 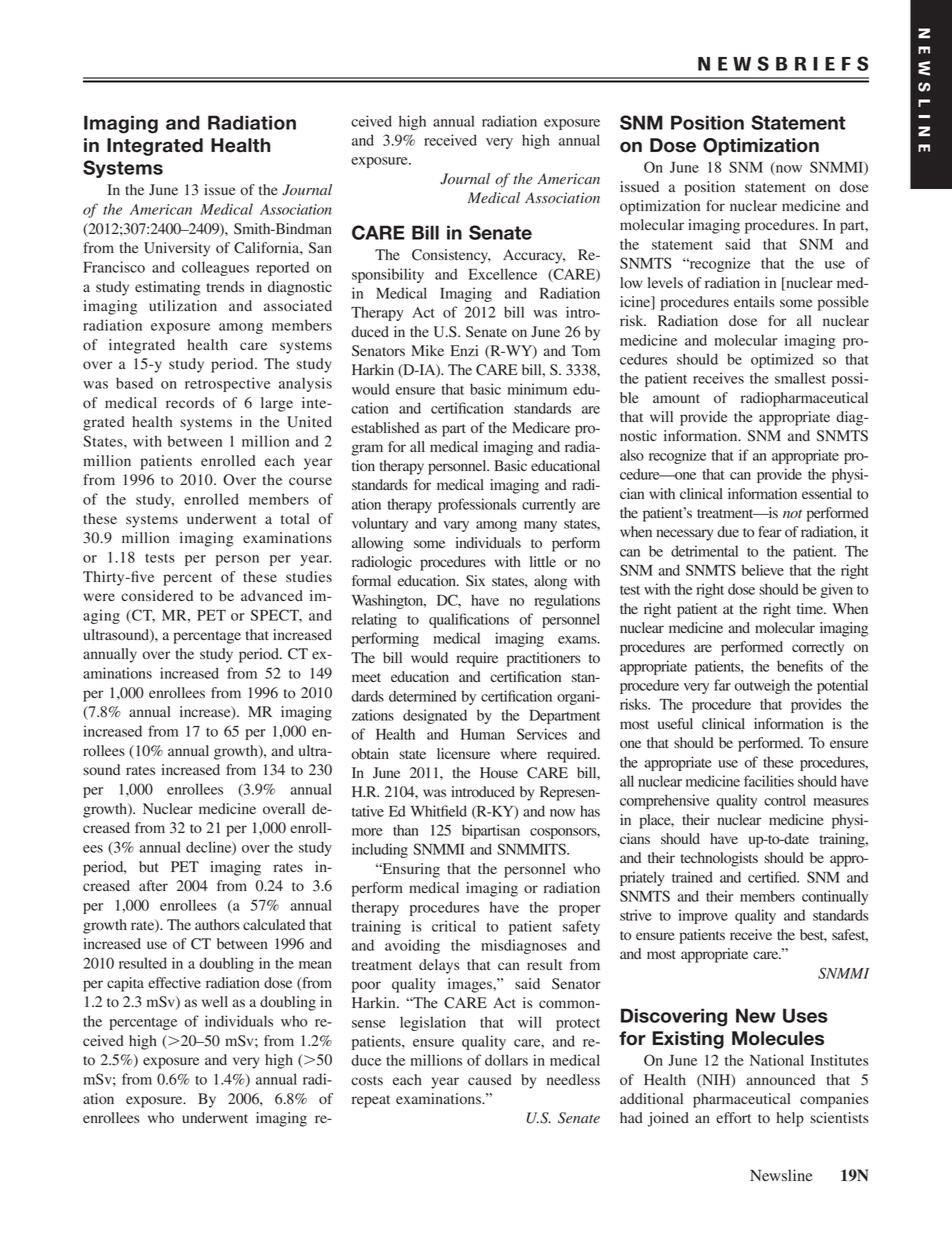 I want to click on caused, so click(x=490, y=1079).
